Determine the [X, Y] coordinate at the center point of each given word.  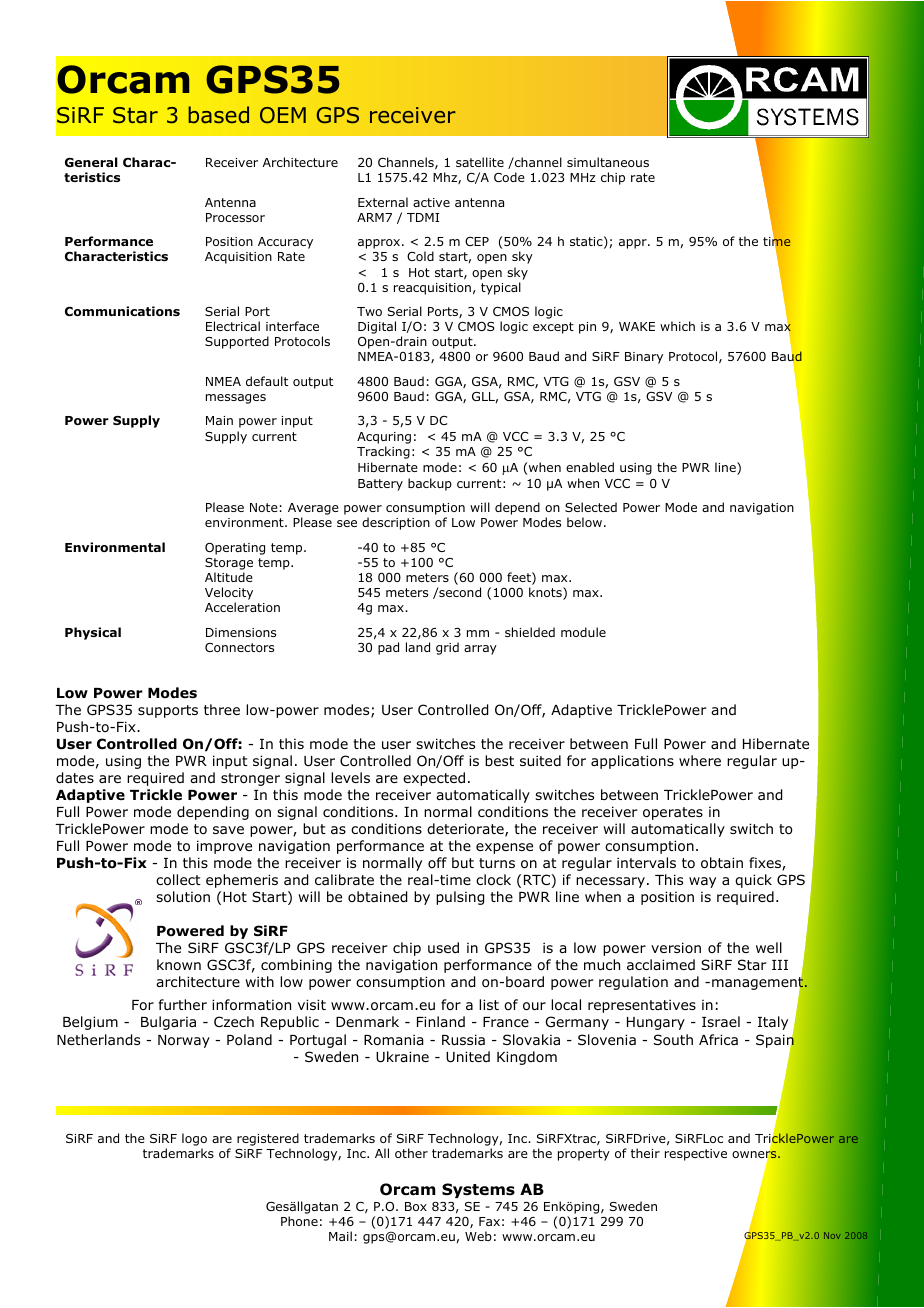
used [443, 947]
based [218, 115]
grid [447, 648]
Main [219, 420]
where [700, 760]
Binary [644, 358]
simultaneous [608, 162]
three [222, 709]
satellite [480, 162]
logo [194, 1141]
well [769, 947]
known [179, 964]
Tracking [383, 452]
